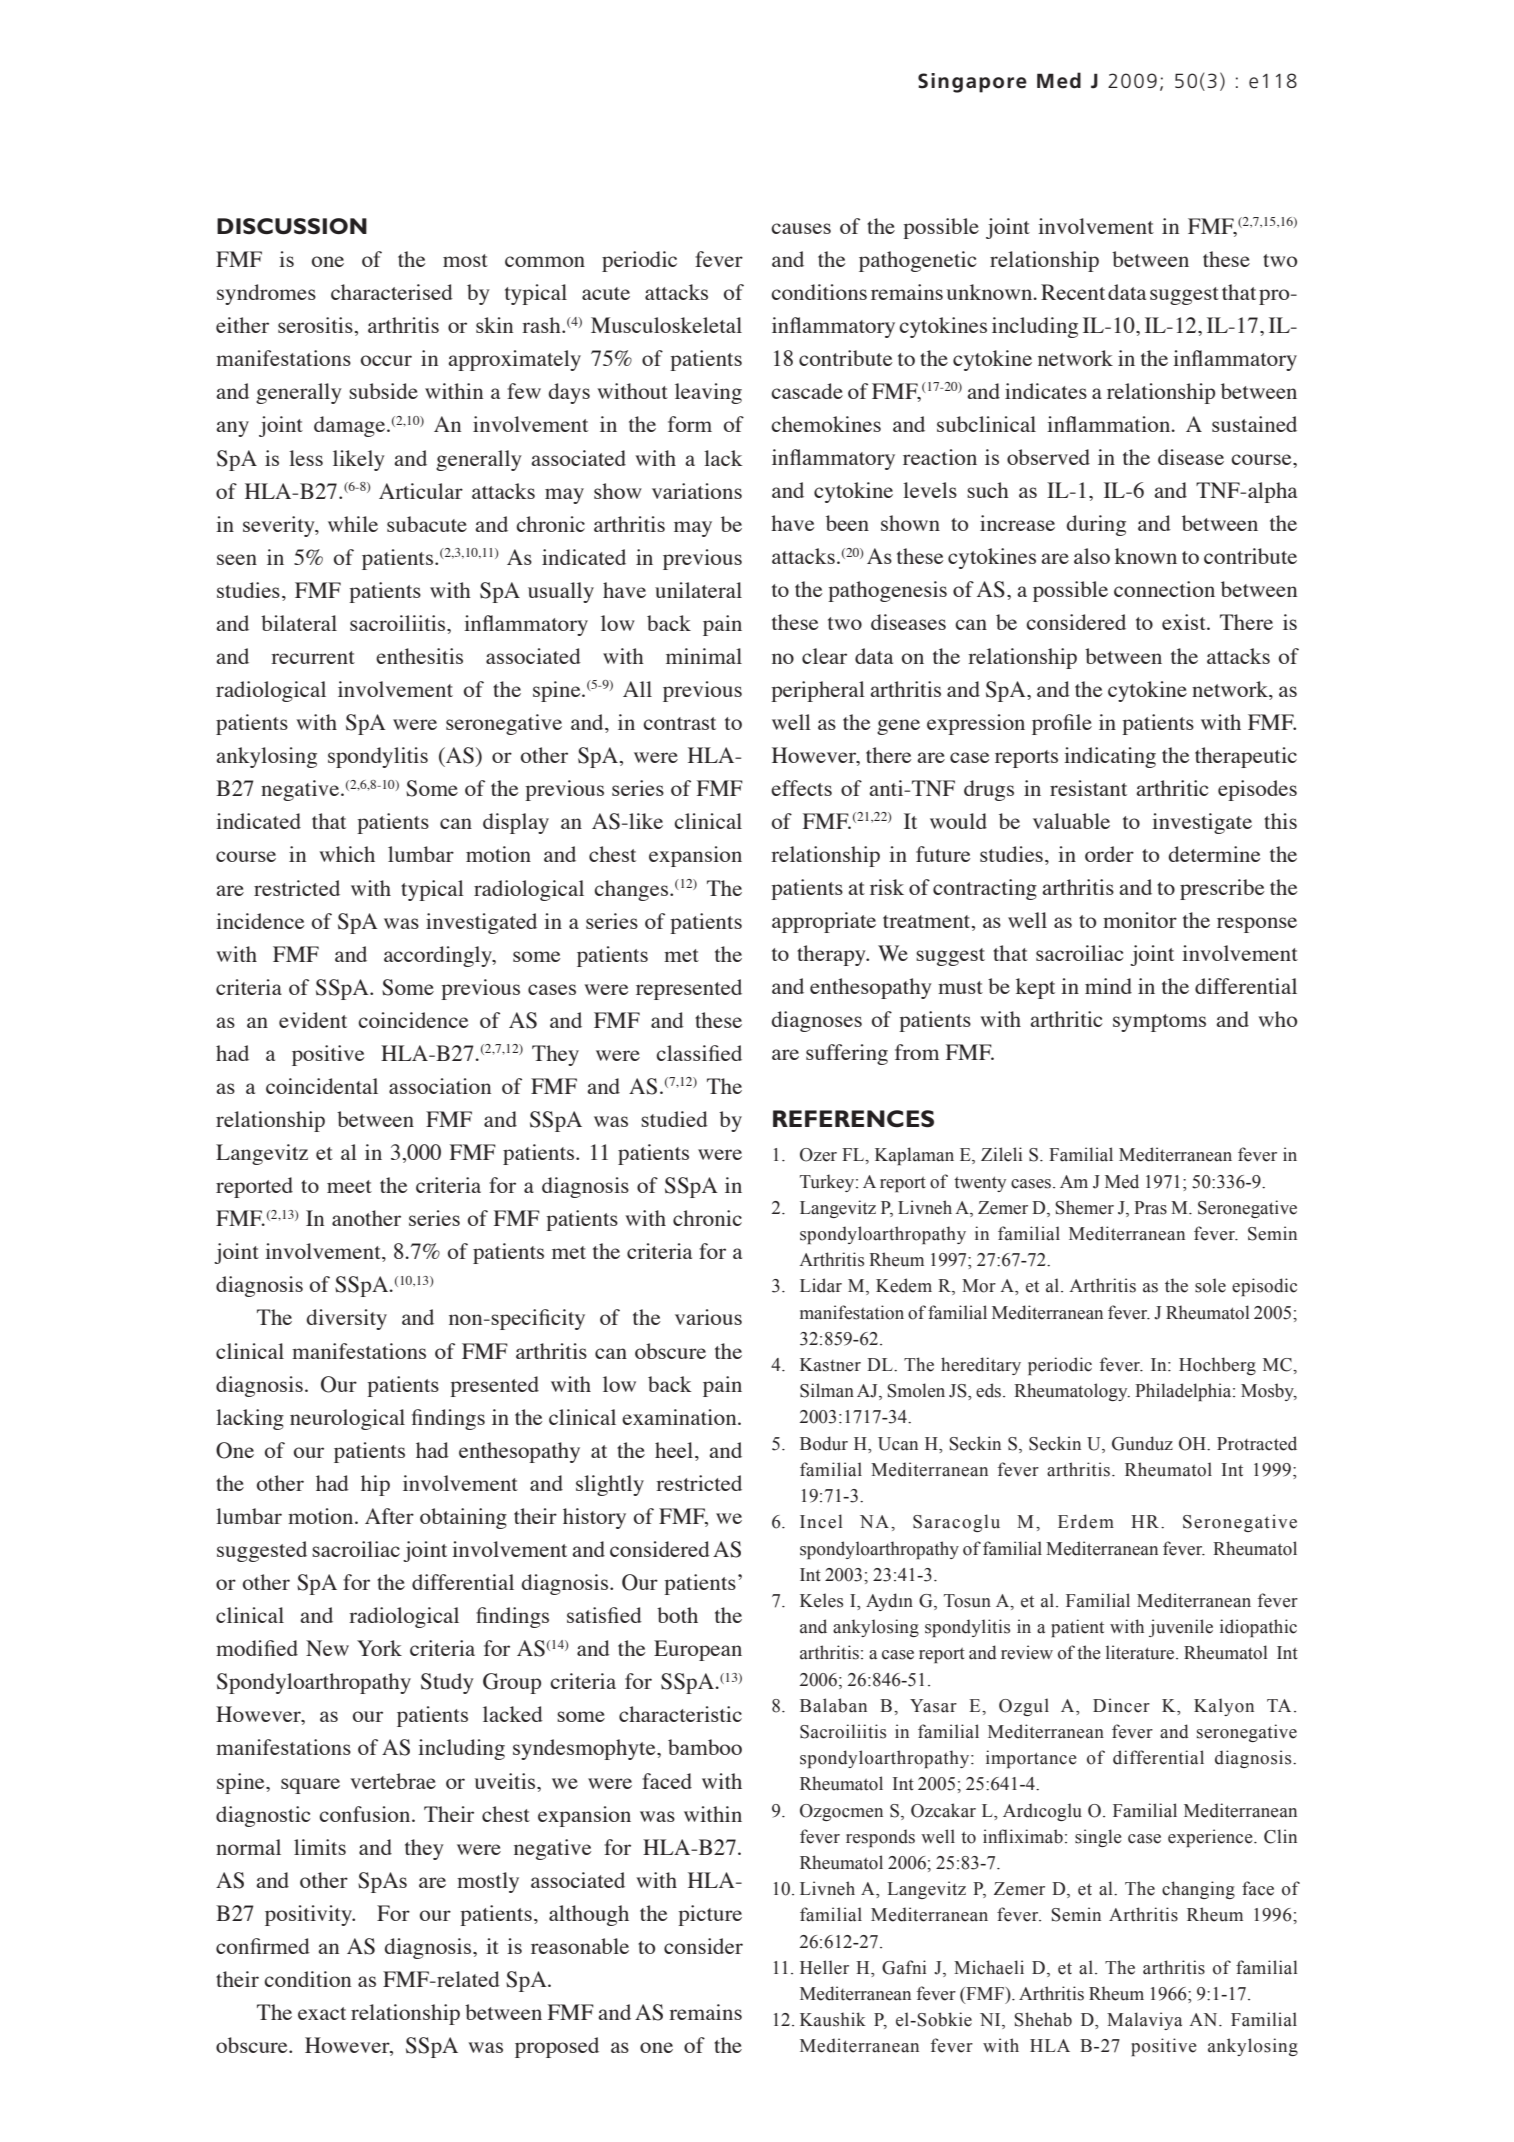  Describe the element at coordinates (1159, 1023) in the image. I see `symptoms` at that location.
